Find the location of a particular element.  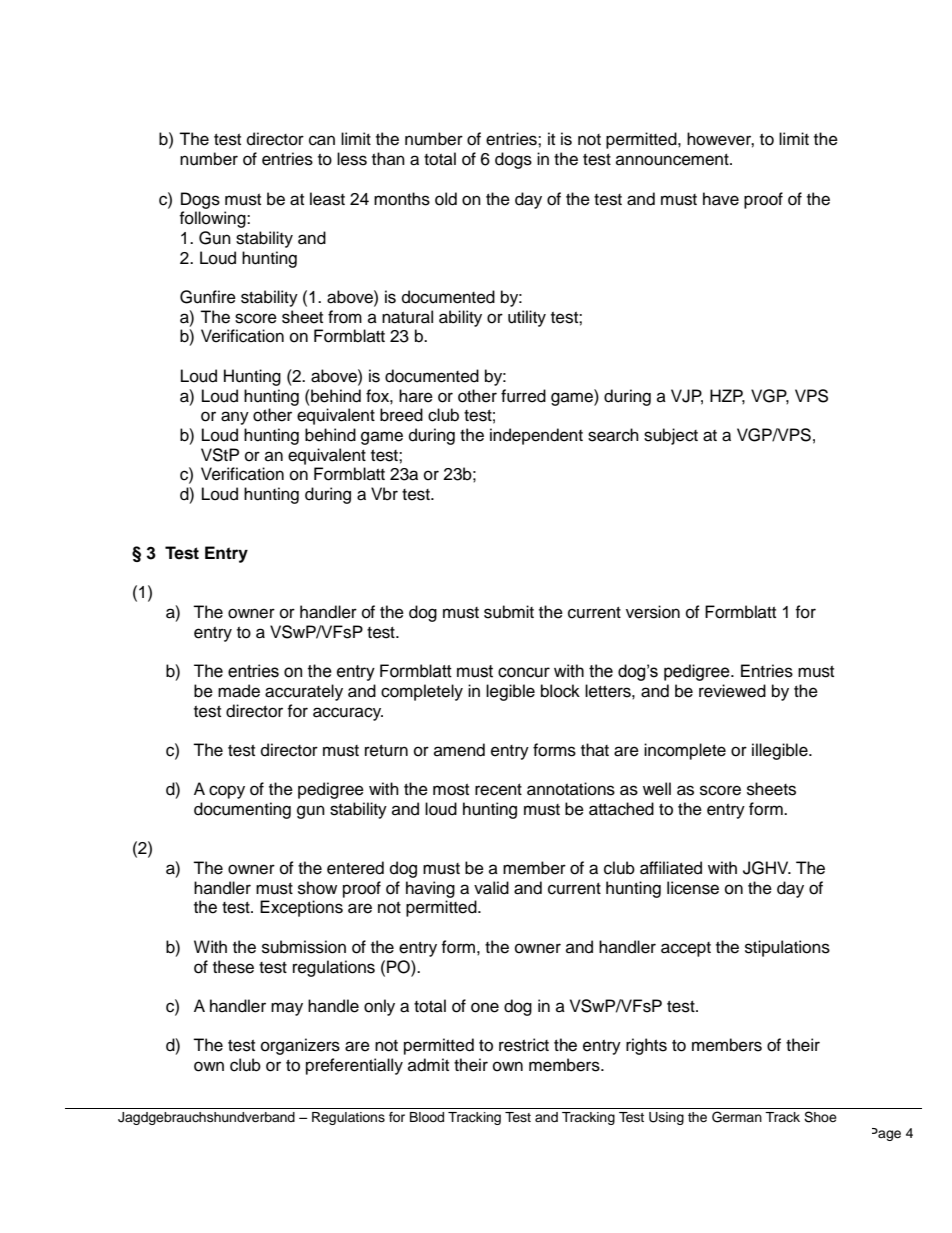

accurately is located at coordinates (304, 692).
